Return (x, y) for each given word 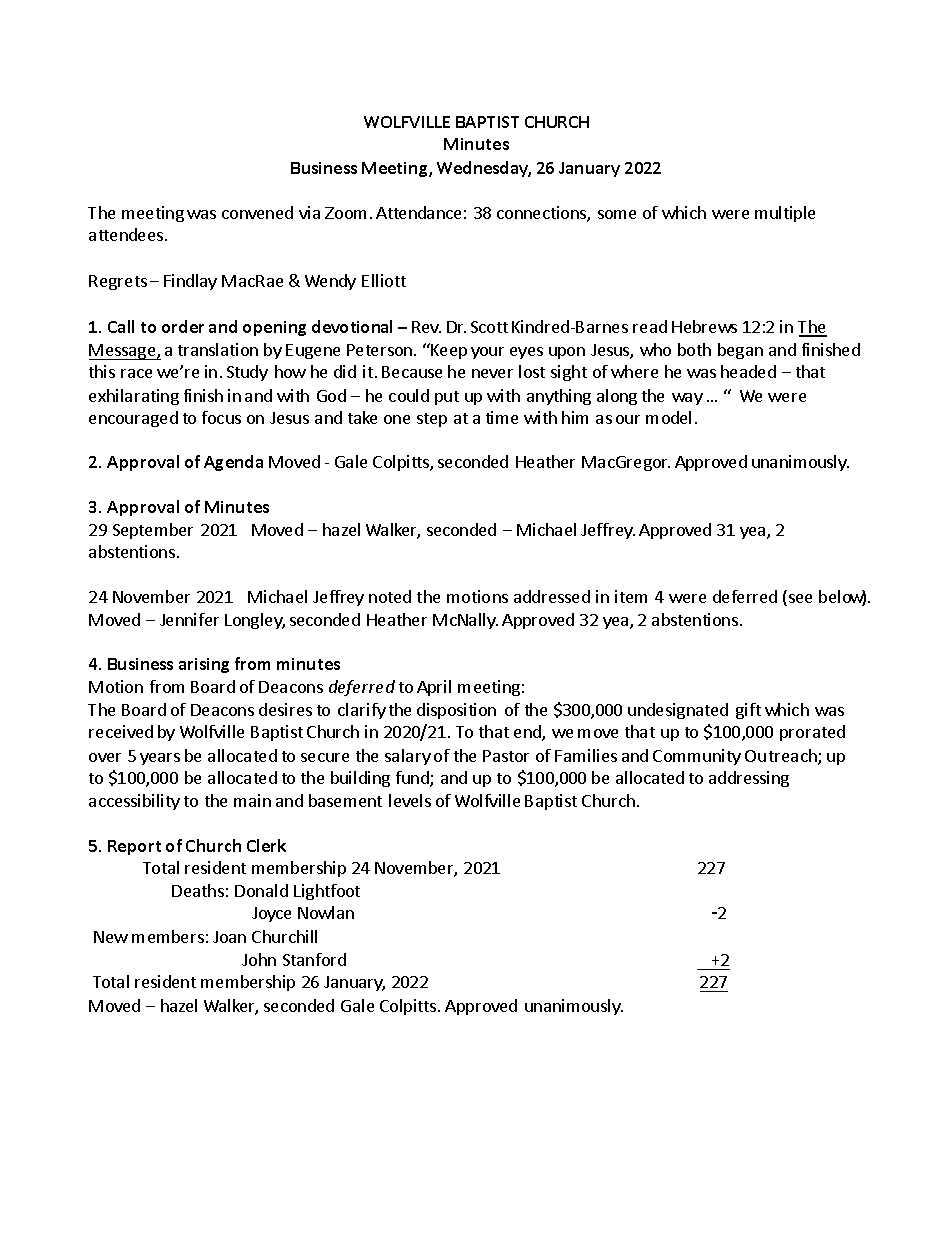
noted (390, 596)
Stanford (314, 959)
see (800, 598)
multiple (785, 214)
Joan (229, 937)
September (153, 531)
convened (257, 212)
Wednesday (484, 169)
